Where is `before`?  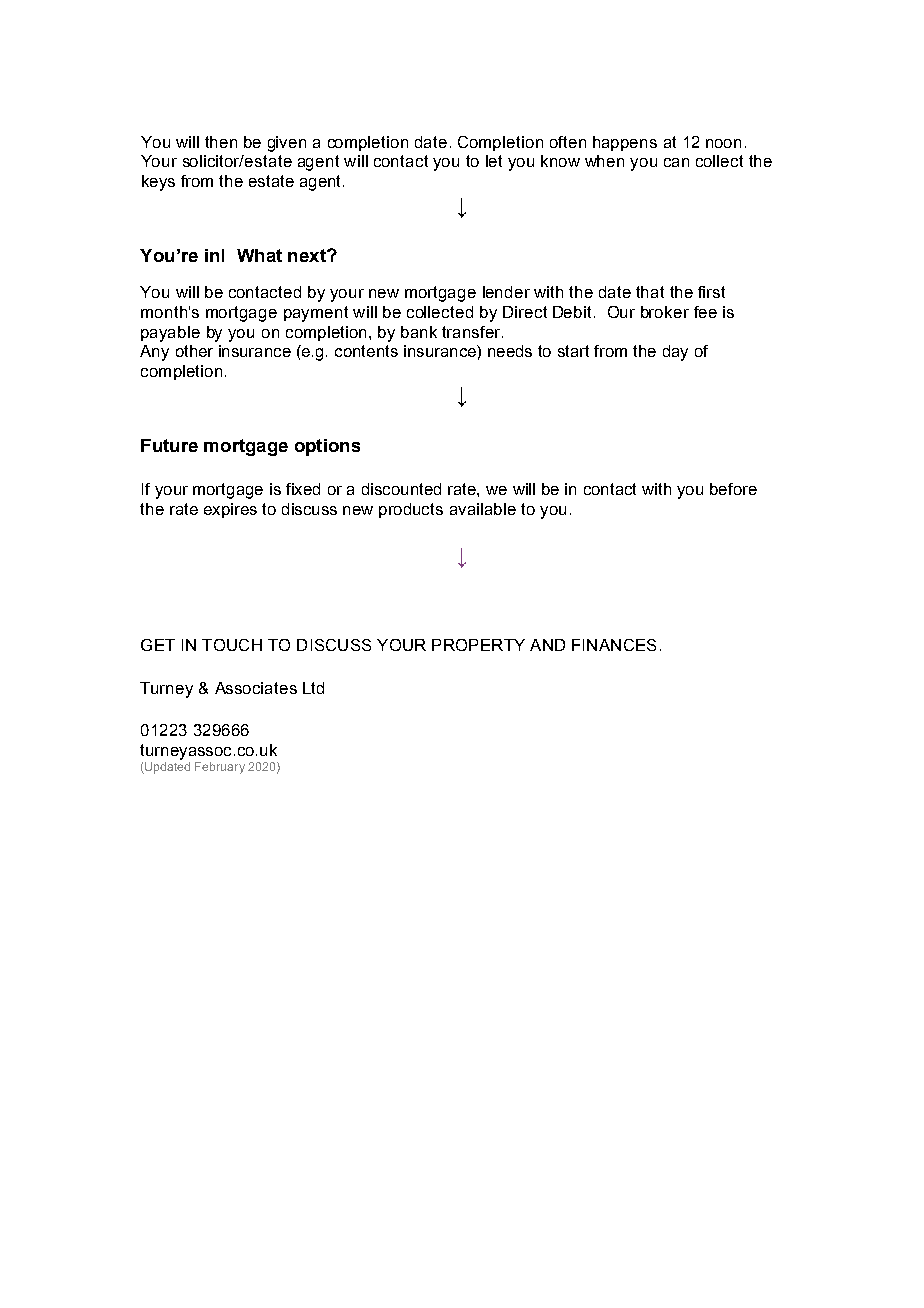
before is located at coordinates (733, 489).
